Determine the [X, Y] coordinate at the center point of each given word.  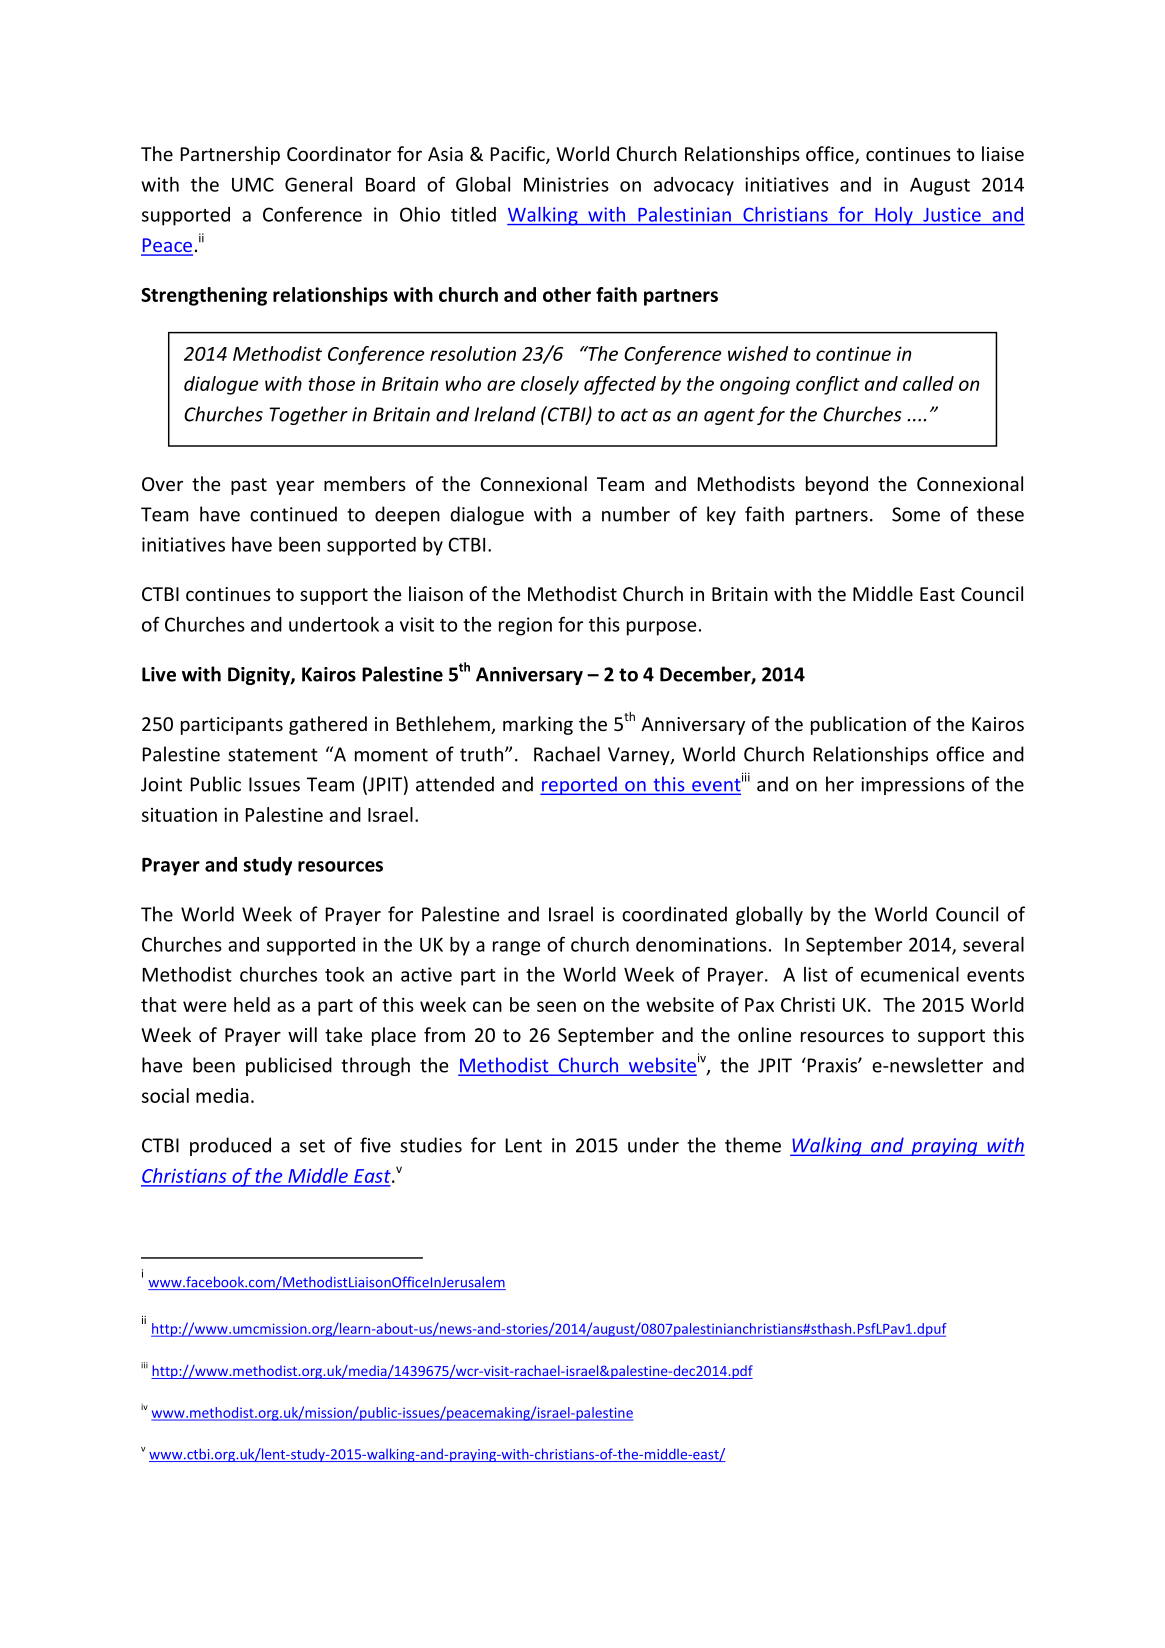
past [249, 486]
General [318, 184]
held [252, 1004]
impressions [913, 786]
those [331, 383]
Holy [894, 216]
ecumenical [910, 974]
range [516, 948]
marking [538, 725]
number [636, 514]
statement [273, 755]
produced [230, 1146]
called [928, 383]
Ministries [566, 184]
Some [916, 514]
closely [550, 385]
